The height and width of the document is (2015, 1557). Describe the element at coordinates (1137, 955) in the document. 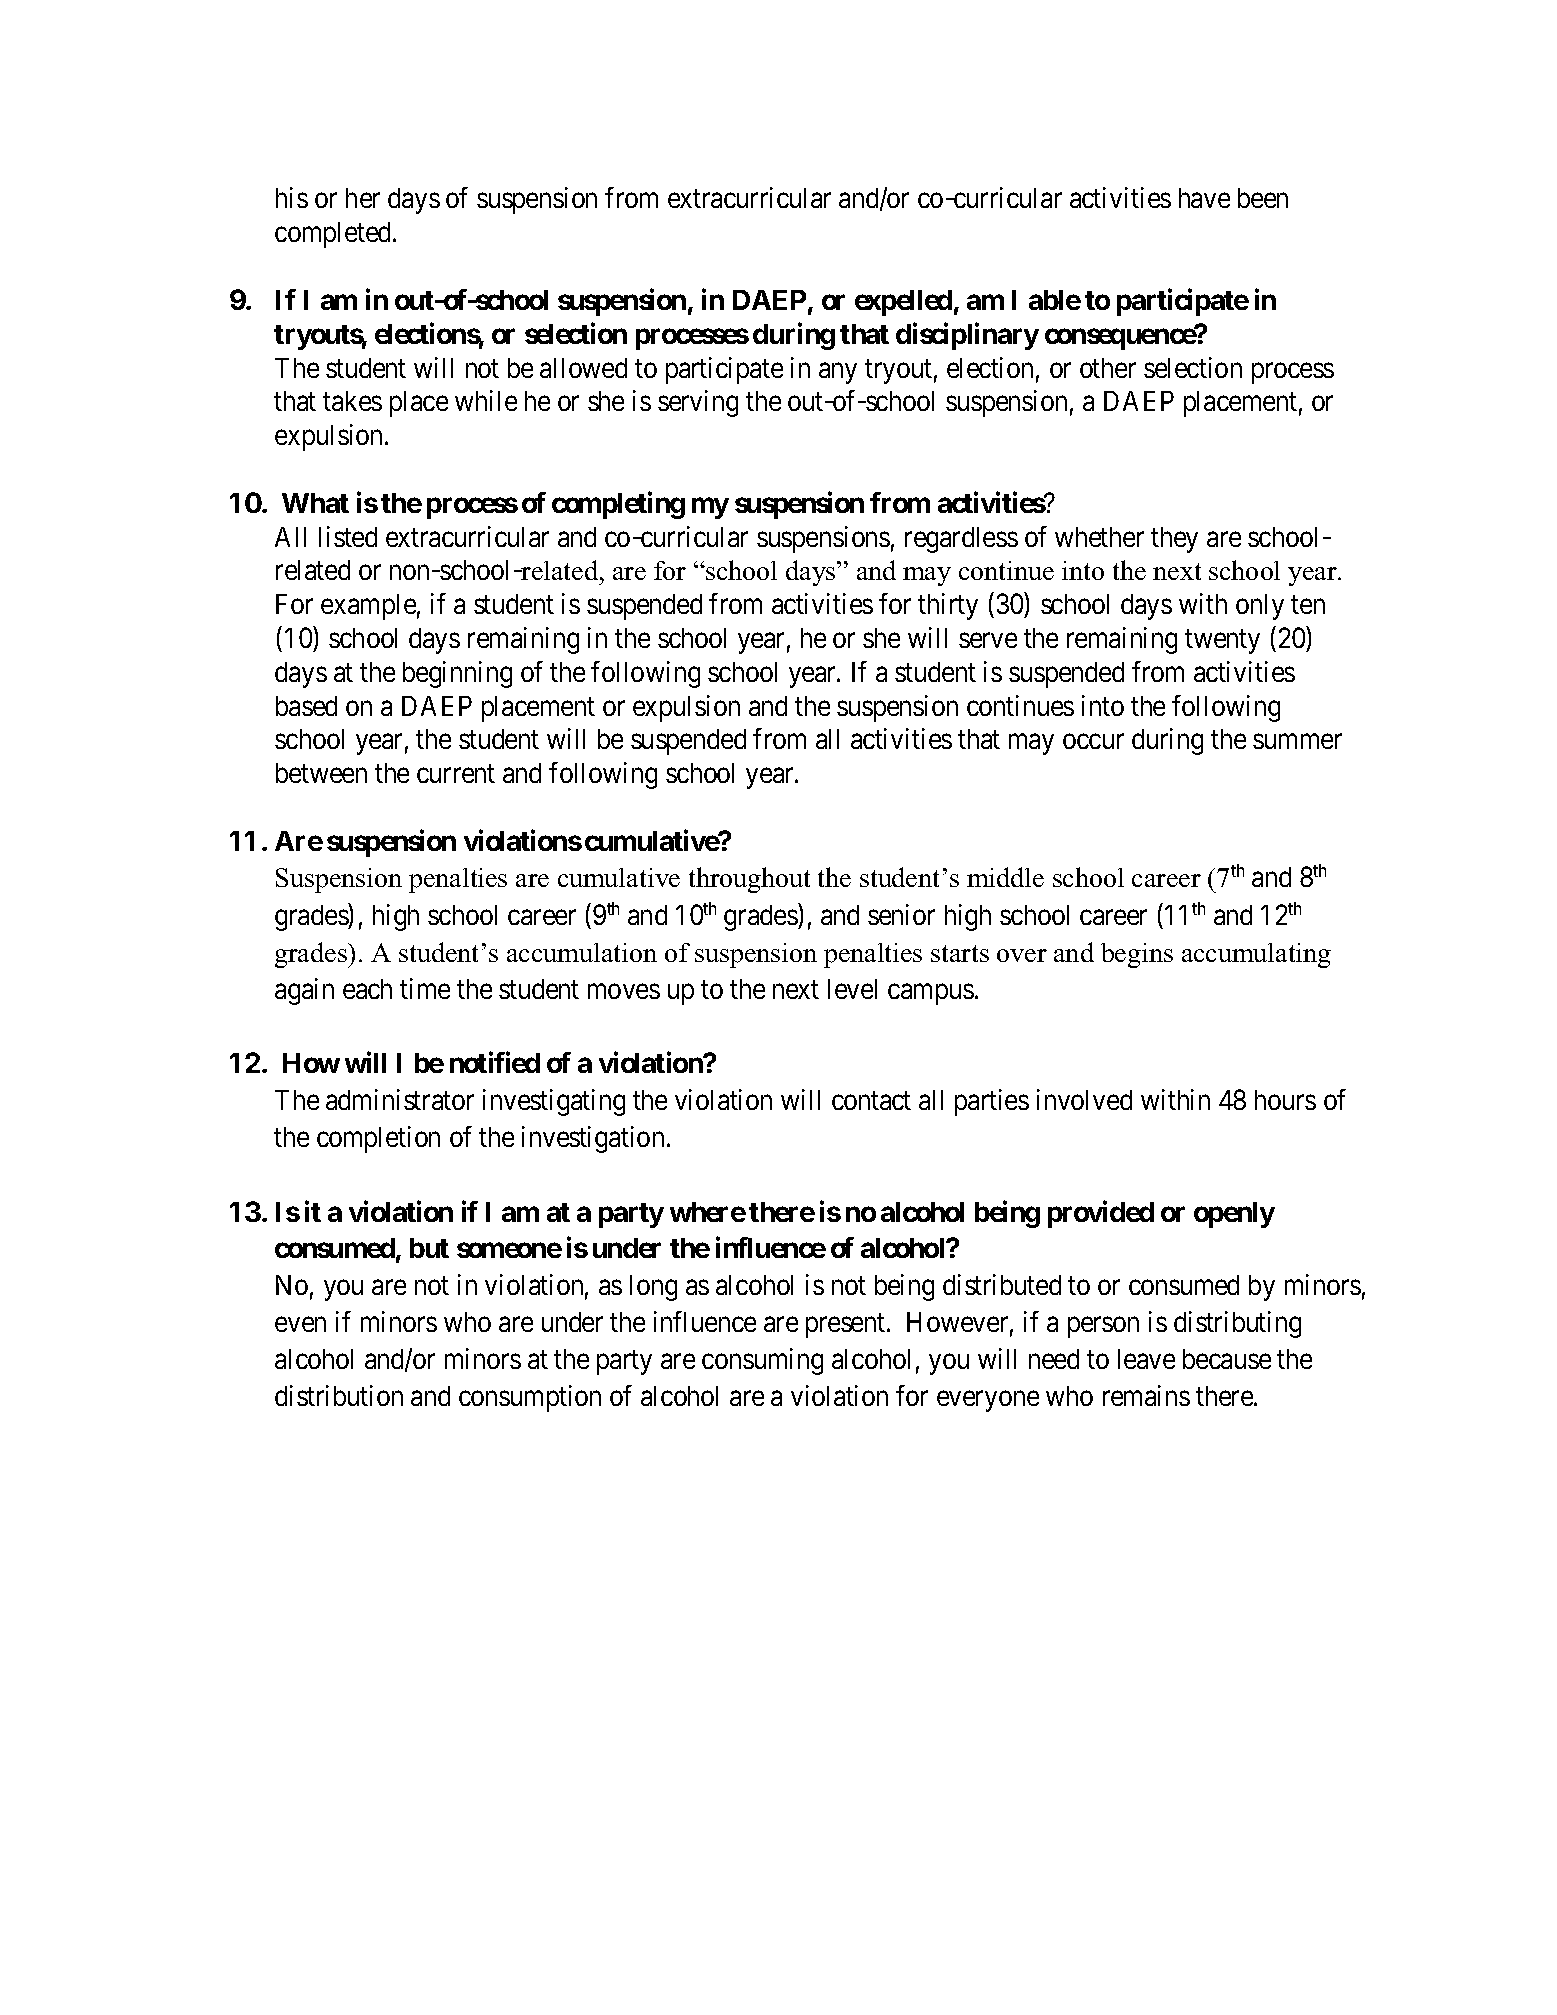

I see `begins` at that location.
